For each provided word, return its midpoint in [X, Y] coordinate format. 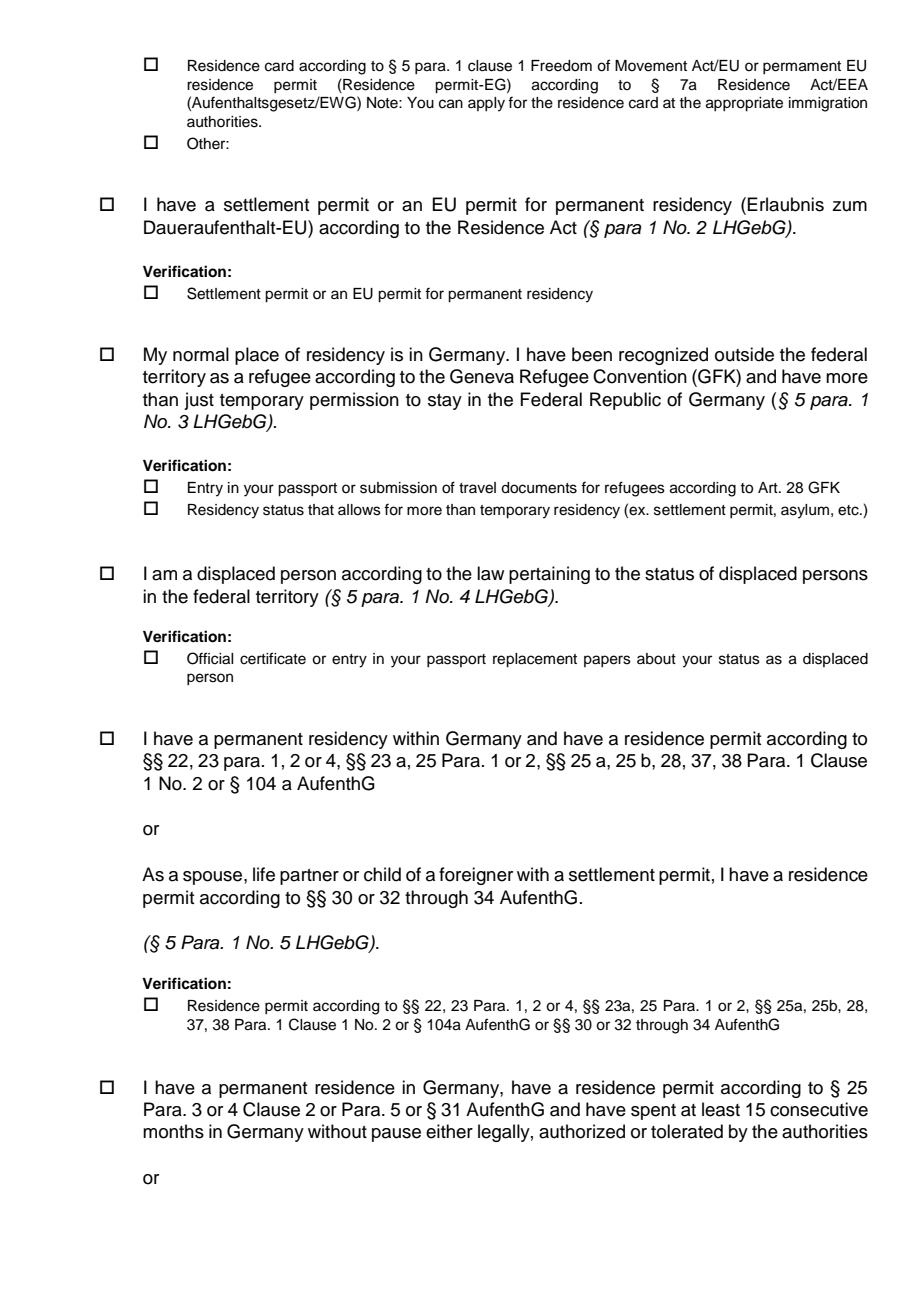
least [721, 1109]
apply [486, 104]
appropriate [744, 104]
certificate [273, 658]
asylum [805, 511]
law [490, 573]
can [451, 104]
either [449, 1131]
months [173, 1131]
